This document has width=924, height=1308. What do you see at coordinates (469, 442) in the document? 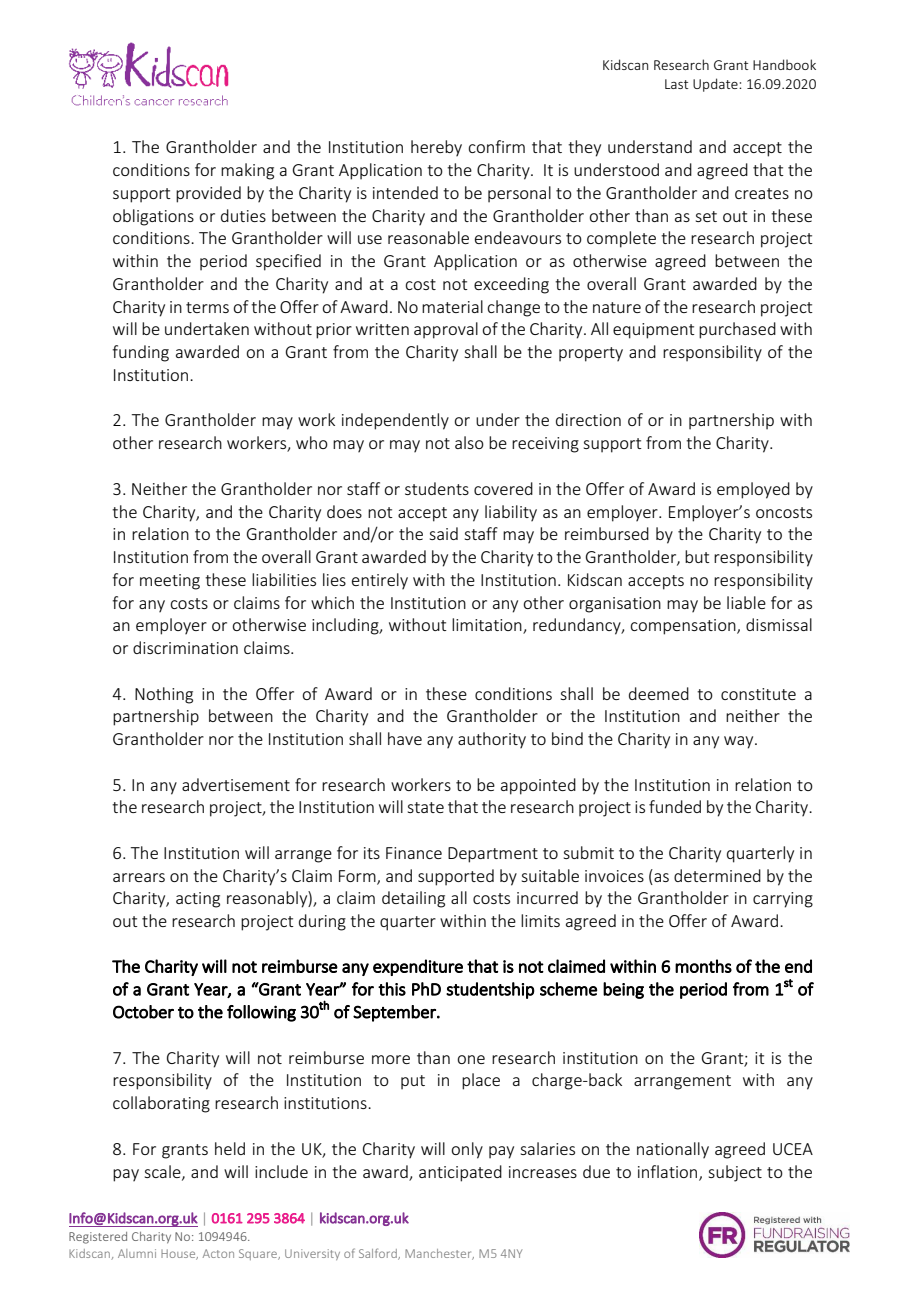
I see `also` at bounding box center [469, 442].
